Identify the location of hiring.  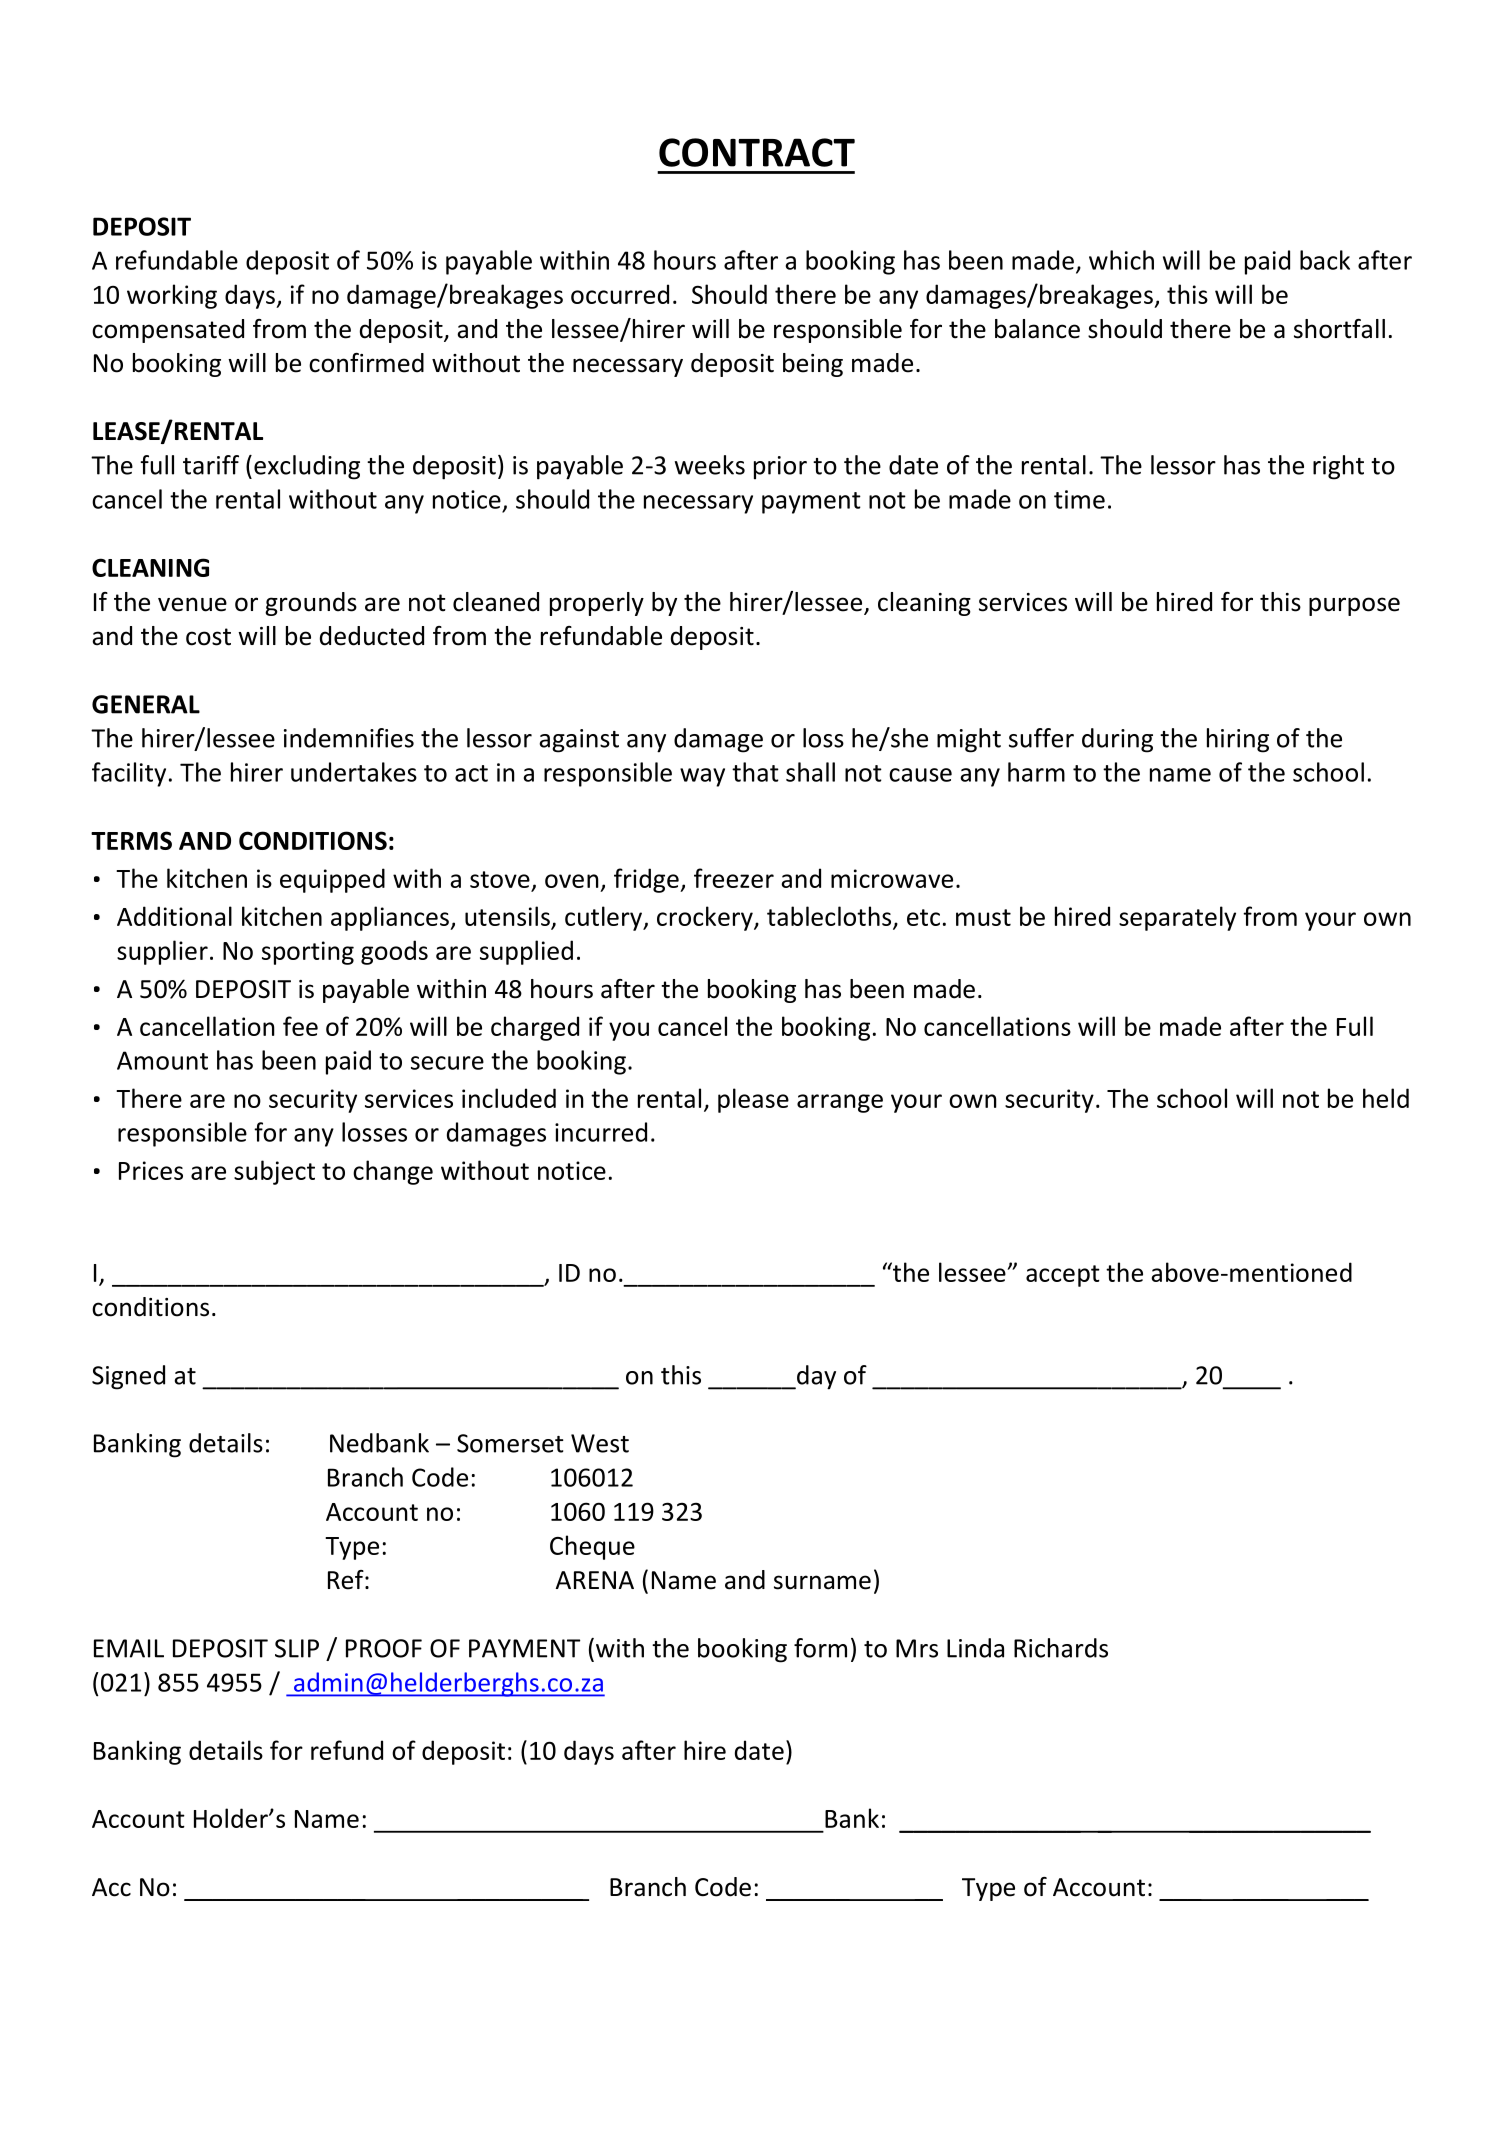
(1238, 740).
